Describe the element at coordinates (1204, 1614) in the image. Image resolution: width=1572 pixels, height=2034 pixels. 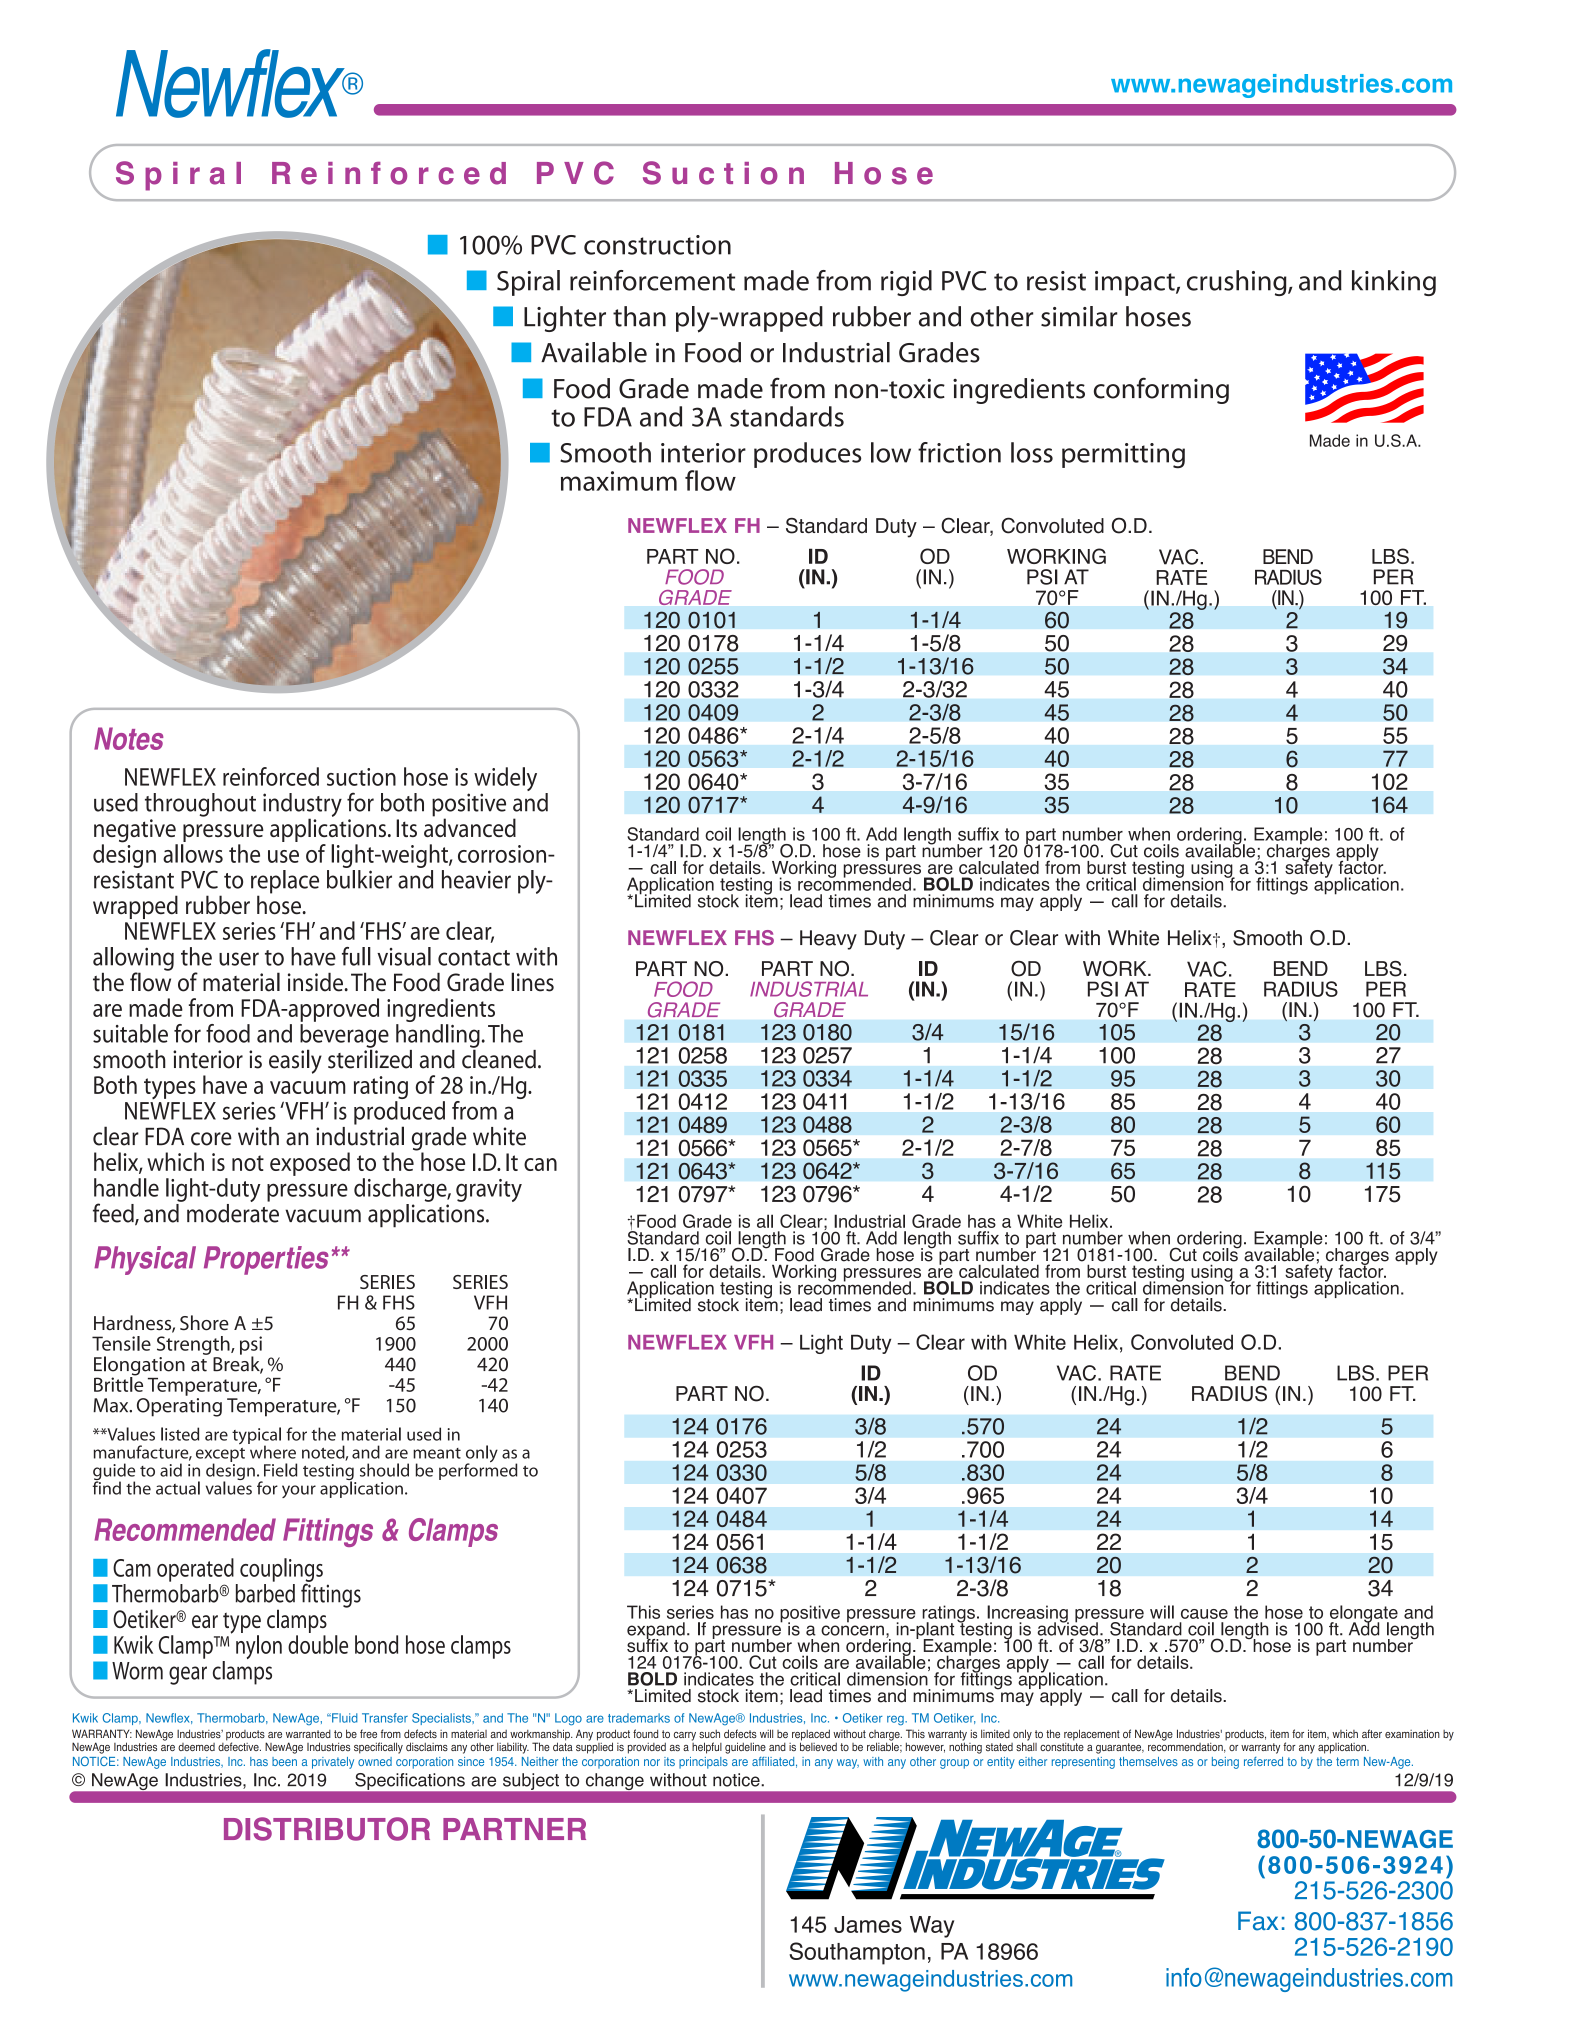
I see `cause` at that location.
